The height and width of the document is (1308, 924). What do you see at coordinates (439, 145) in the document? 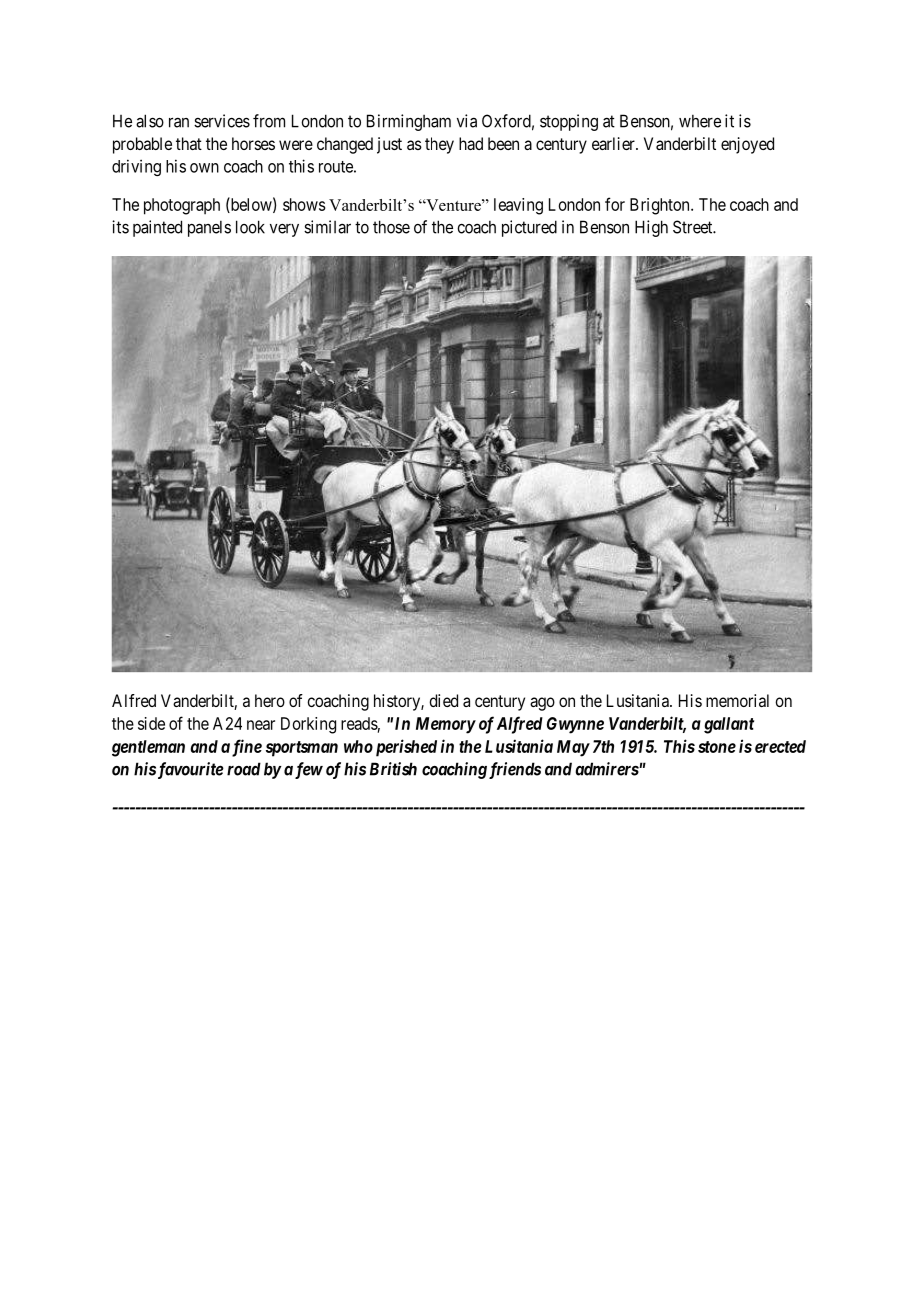
I see `they` at bounding box center [439, 145].
